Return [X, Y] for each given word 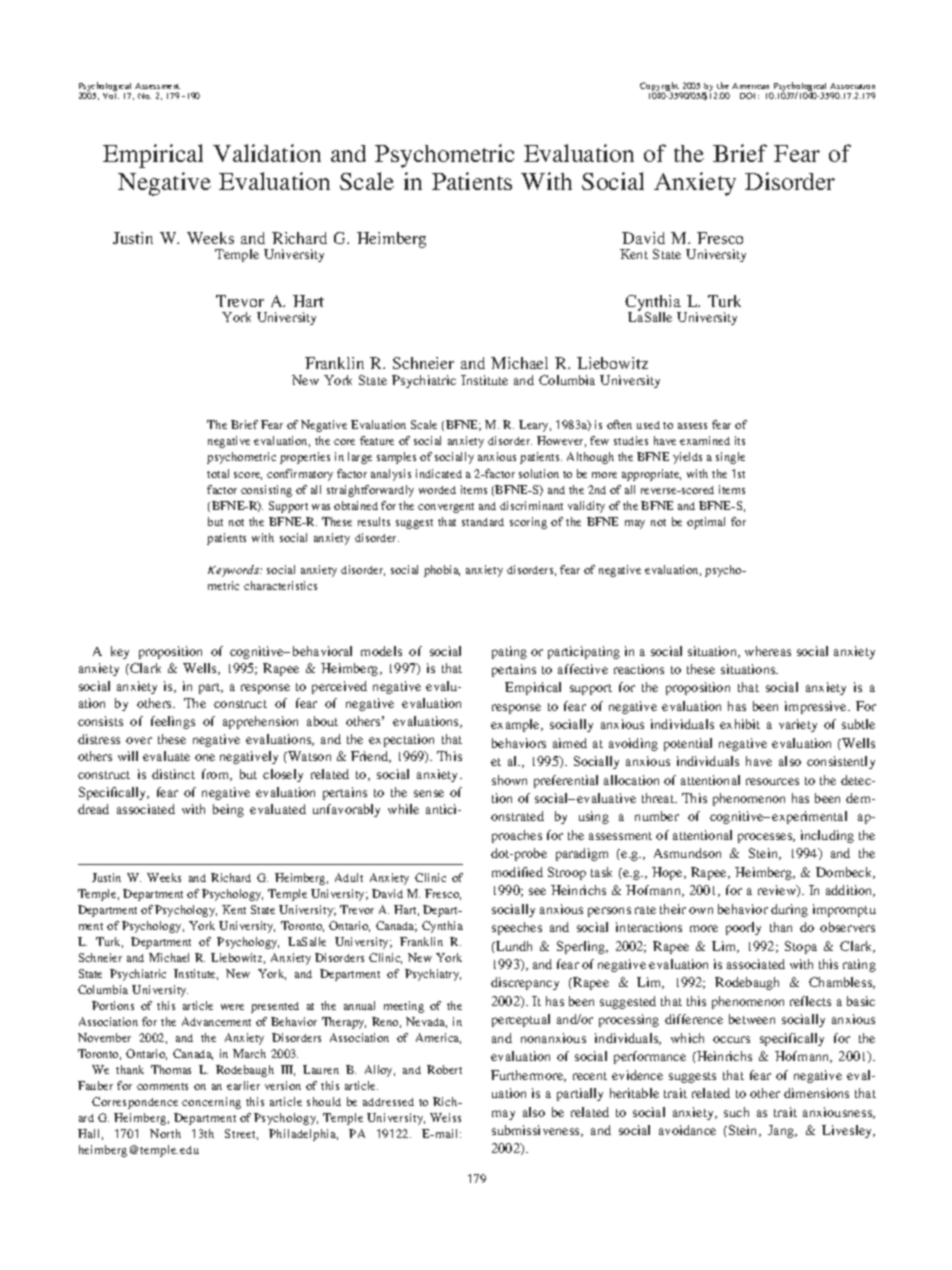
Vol [111, 96]
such [736, 1112]
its [740, 440]
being [228, 810]
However [561, 441]
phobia [442, 571]
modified [517, 872]
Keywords [234, 571]
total [218, 473]
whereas [768, 651]
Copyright [660, 88]
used [648, 425]
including [827, 836]
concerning [211, 1103]
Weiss [445, 1117]
